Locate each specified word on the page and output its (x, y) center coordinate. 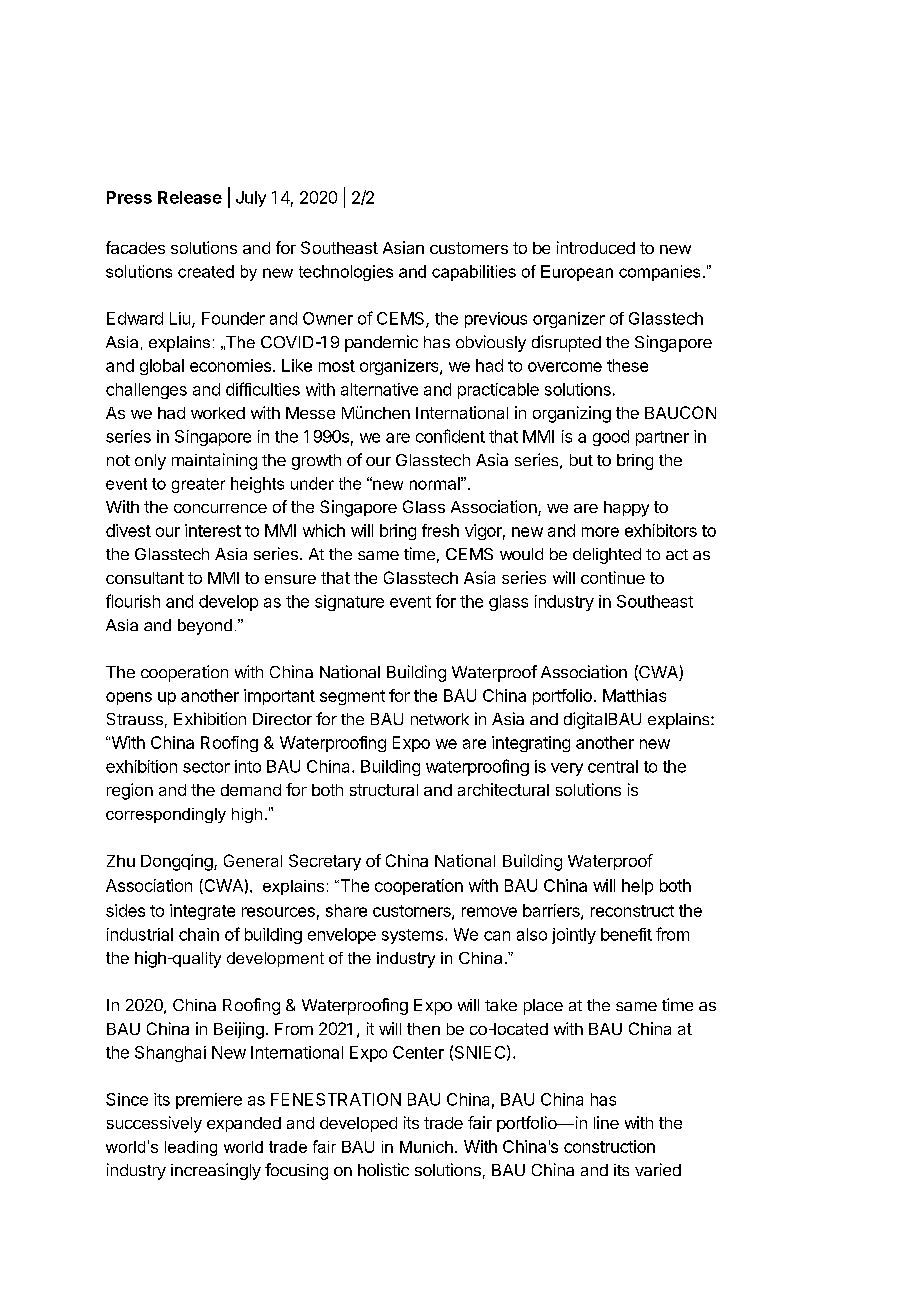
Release (190, 197)
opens (129, 698)
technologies (346, 273)
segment (352, 697)
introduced (596, 247)
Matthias (634, 695)
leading (191, 1148)
